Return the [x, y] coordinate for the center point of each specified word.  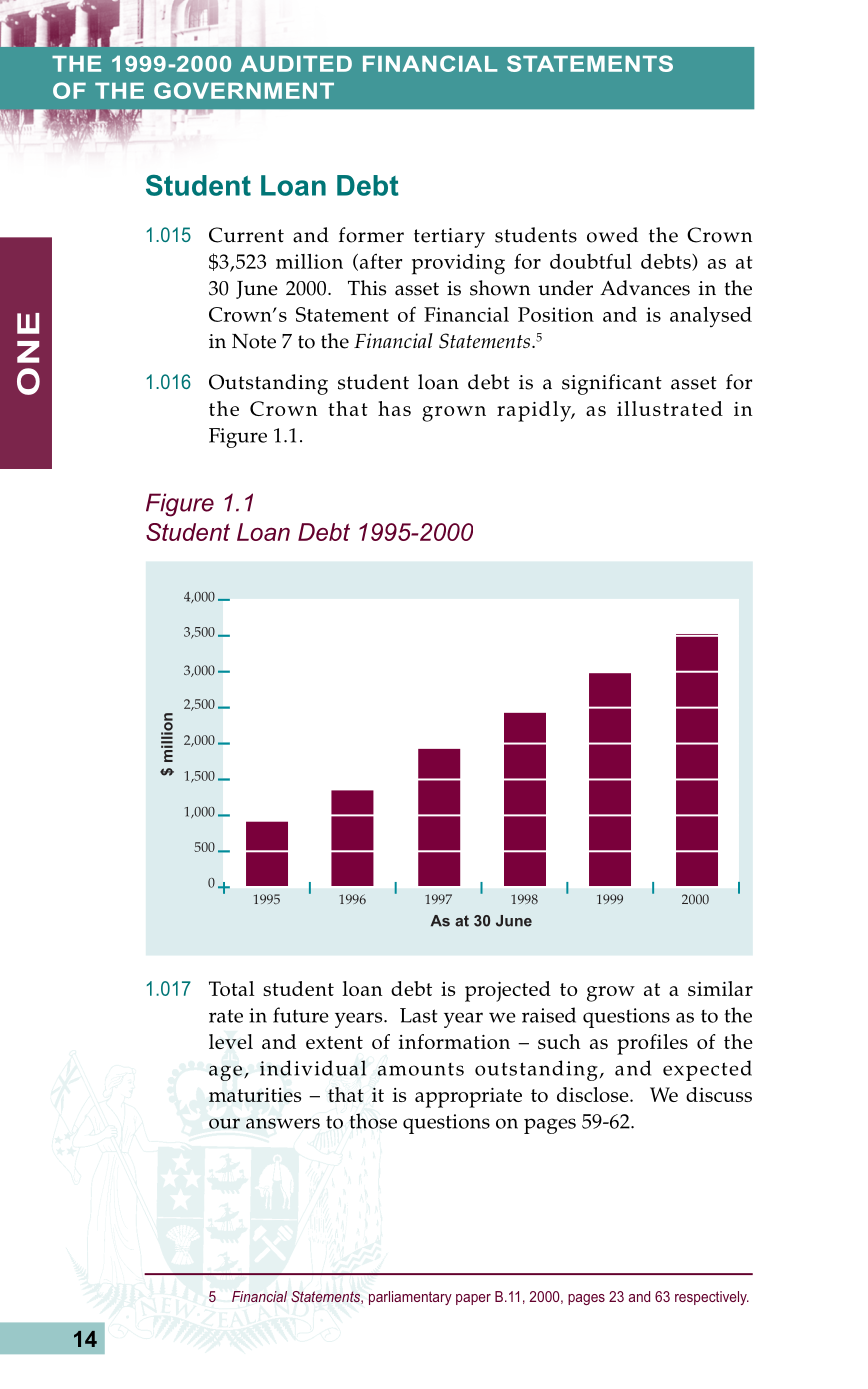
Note [254, 341]
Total [232, 988]
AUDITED [296, 64]
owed [612, 235]
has [394, 408]
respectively [712, 1298]
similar [720, 988]
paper [473, 1299]
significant [612, 384]
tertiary [449, 238]
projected [508, 991]
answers [283, 1123]
